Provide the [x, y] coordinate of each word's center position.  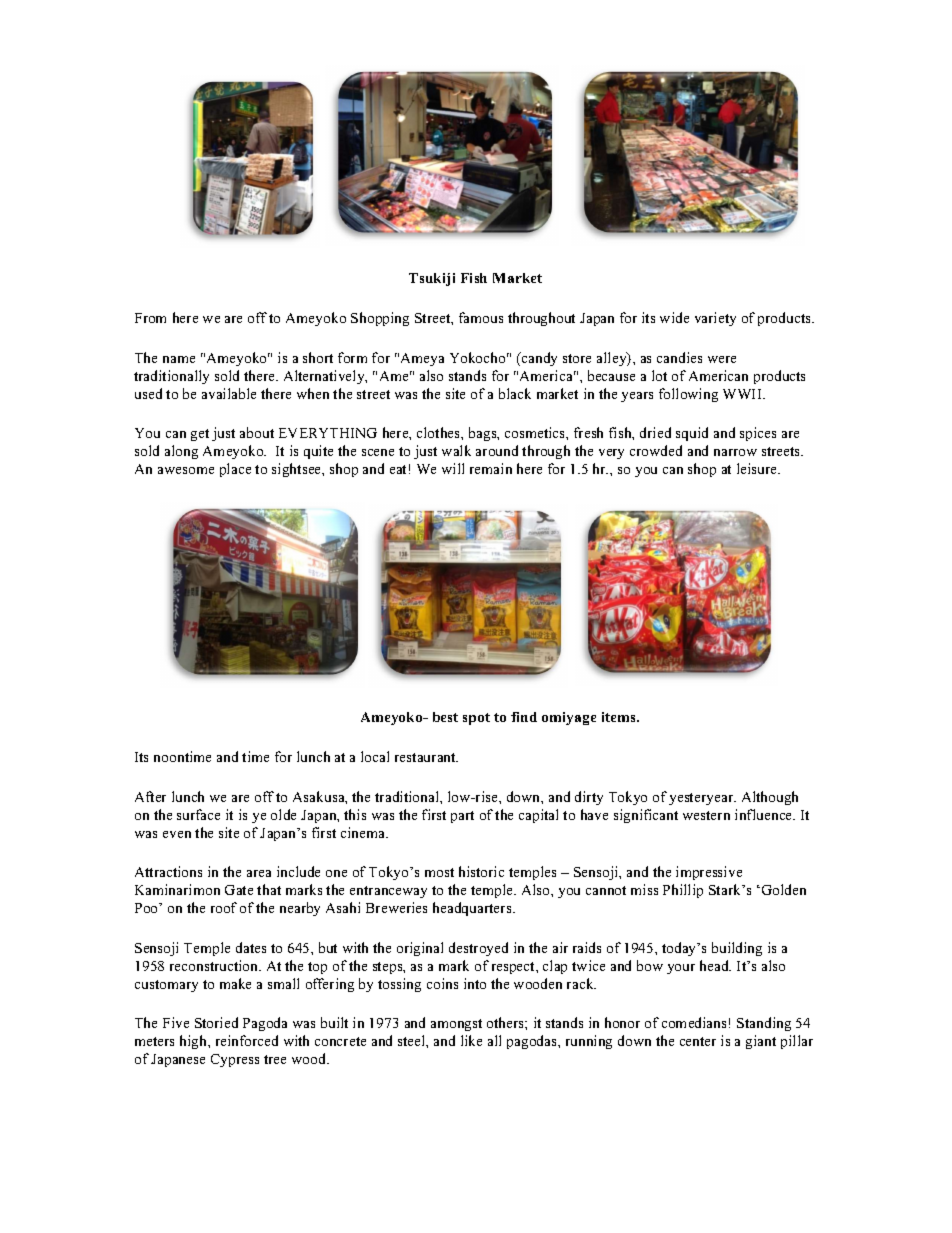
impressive [709, 873]
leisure [758, 468]
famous [481, 317]
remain [491, 468]
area [259, 873]
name [179, 359]
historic [481, 871]
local [375, 756]
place [235, 470]
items [620, 717]
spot [476, 719]
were [722, 359]
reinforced [247, 1040]
